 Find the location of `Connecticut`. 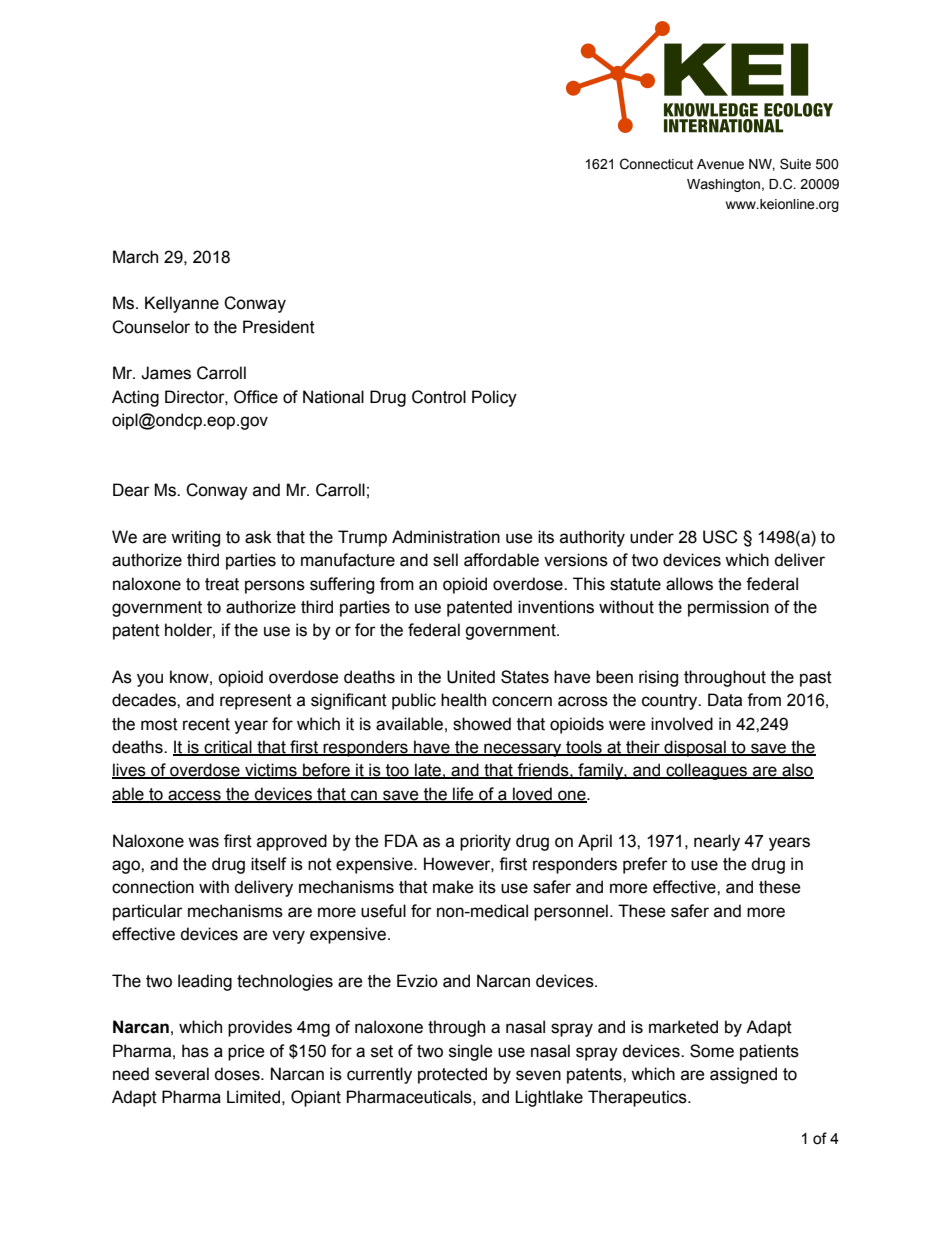

Connecticut is located at coordinates (656, 164).
